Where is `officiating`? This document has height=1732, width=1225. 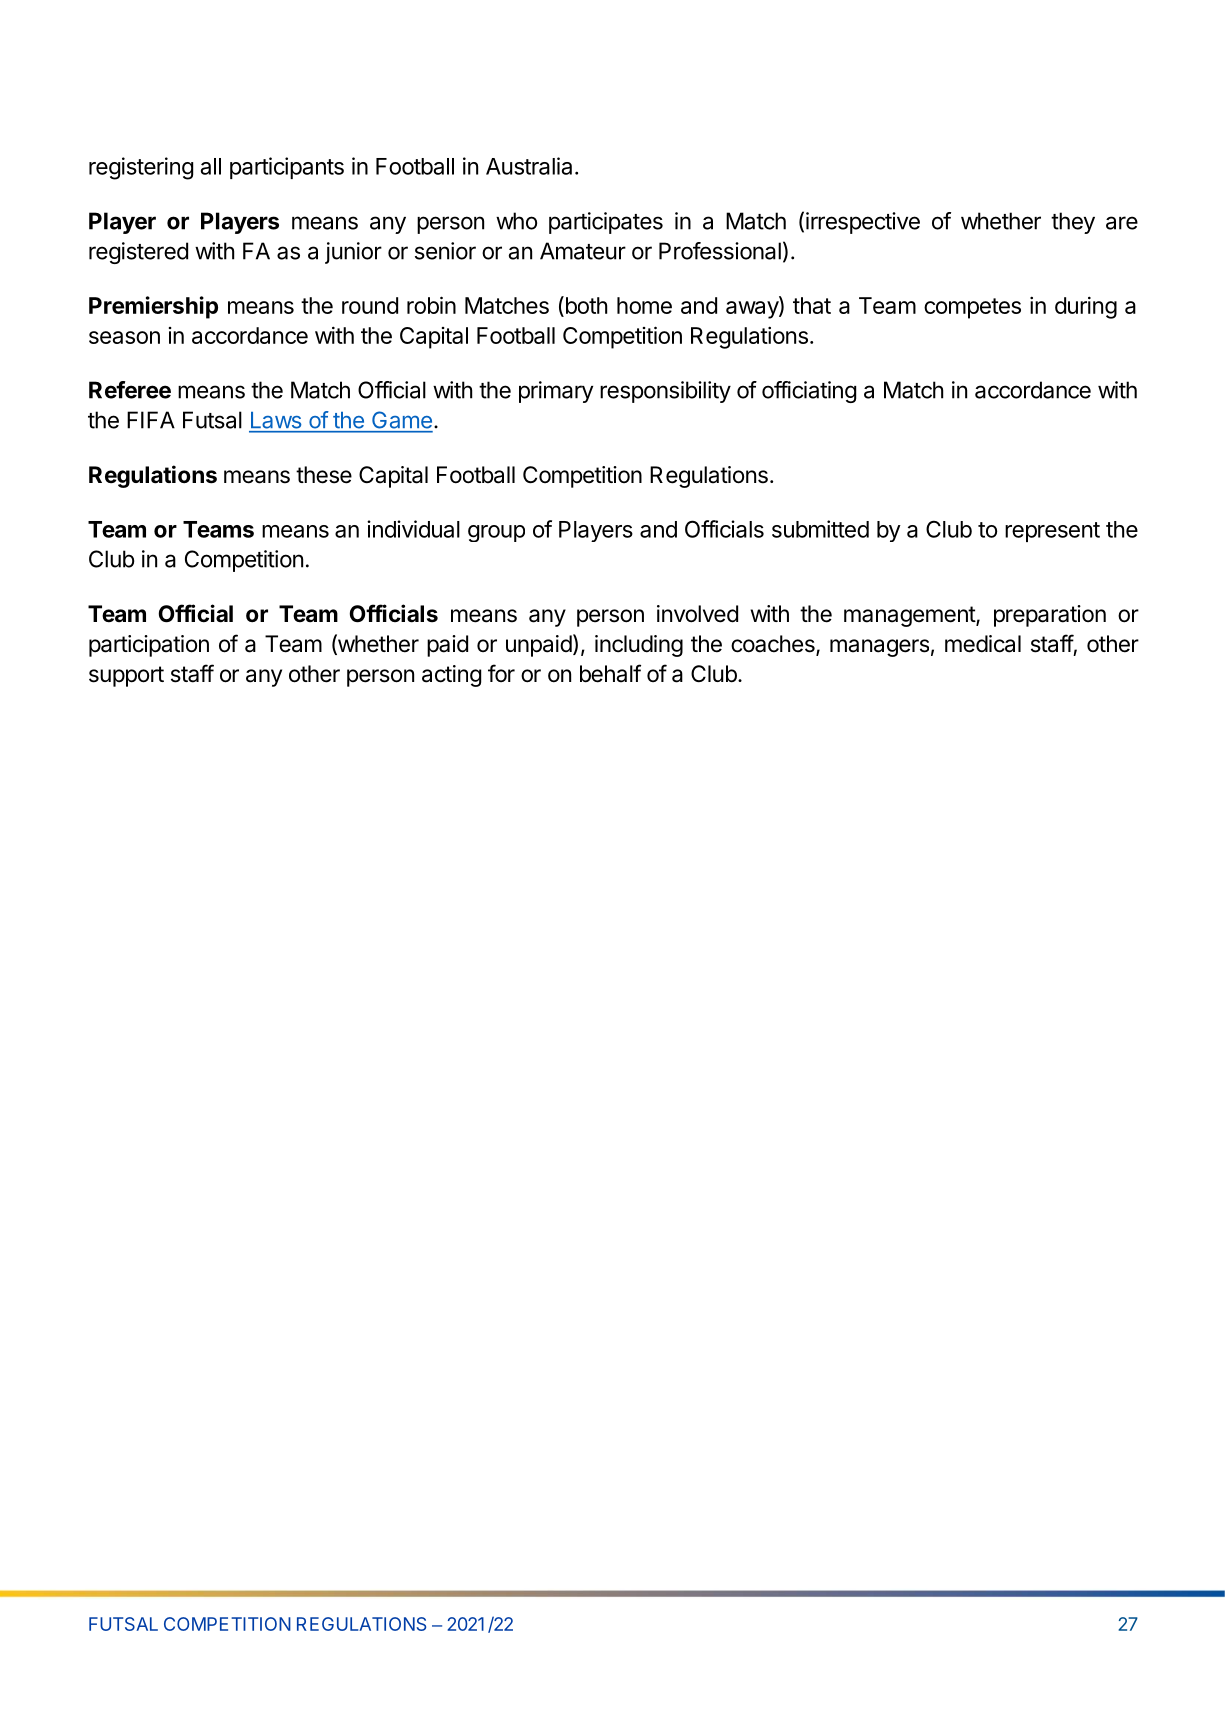 officiating is located at coordinates (809, 392).
